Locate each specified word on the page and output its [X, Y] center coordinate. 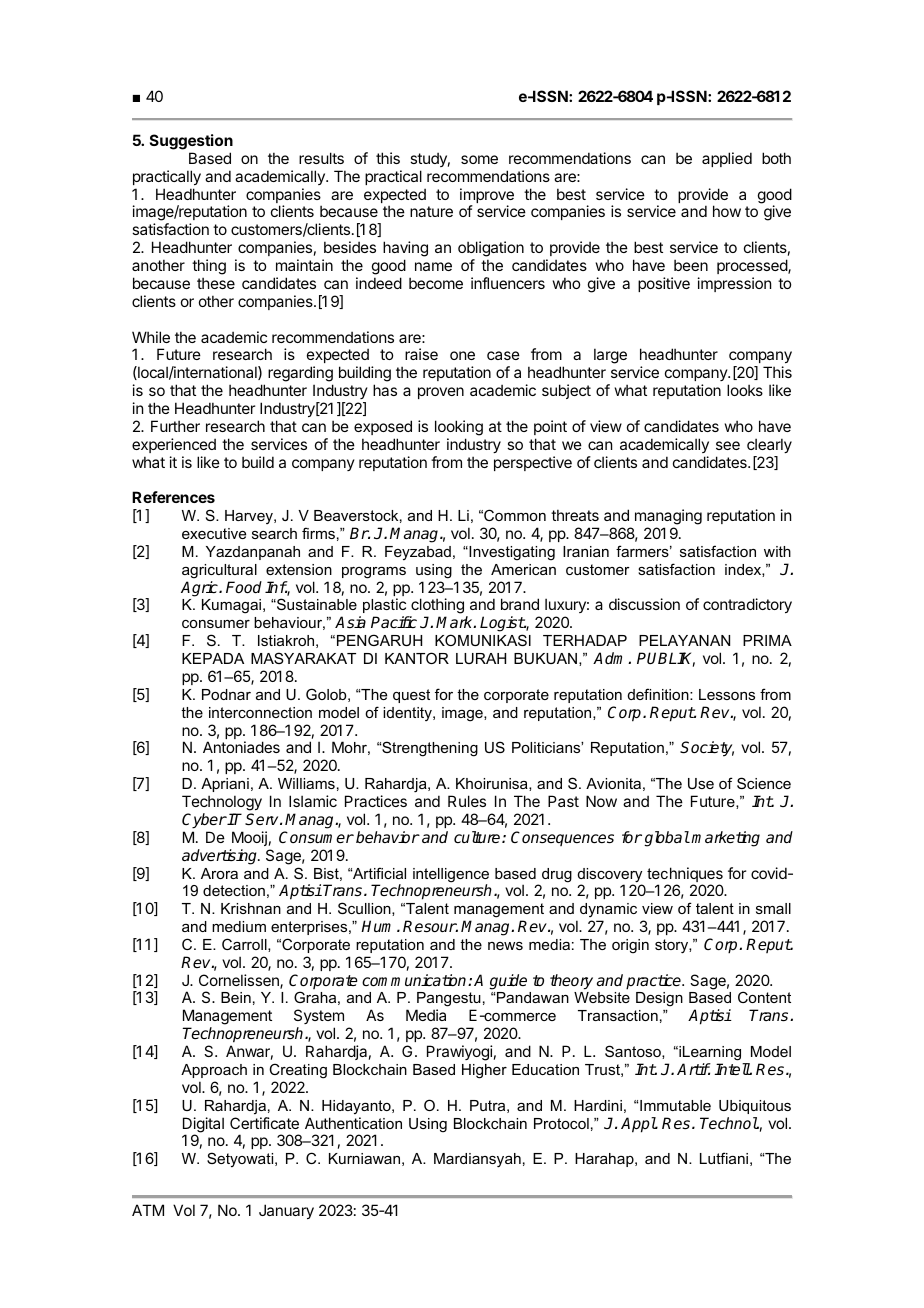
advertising [221, 857]
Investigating [511, 553]
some [479, 159]
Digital [203, 1126]
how [727, 211]
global [667, 839]
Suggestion [191, 142]
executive [214, 533]
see [728, 445]
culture [478, 837]
